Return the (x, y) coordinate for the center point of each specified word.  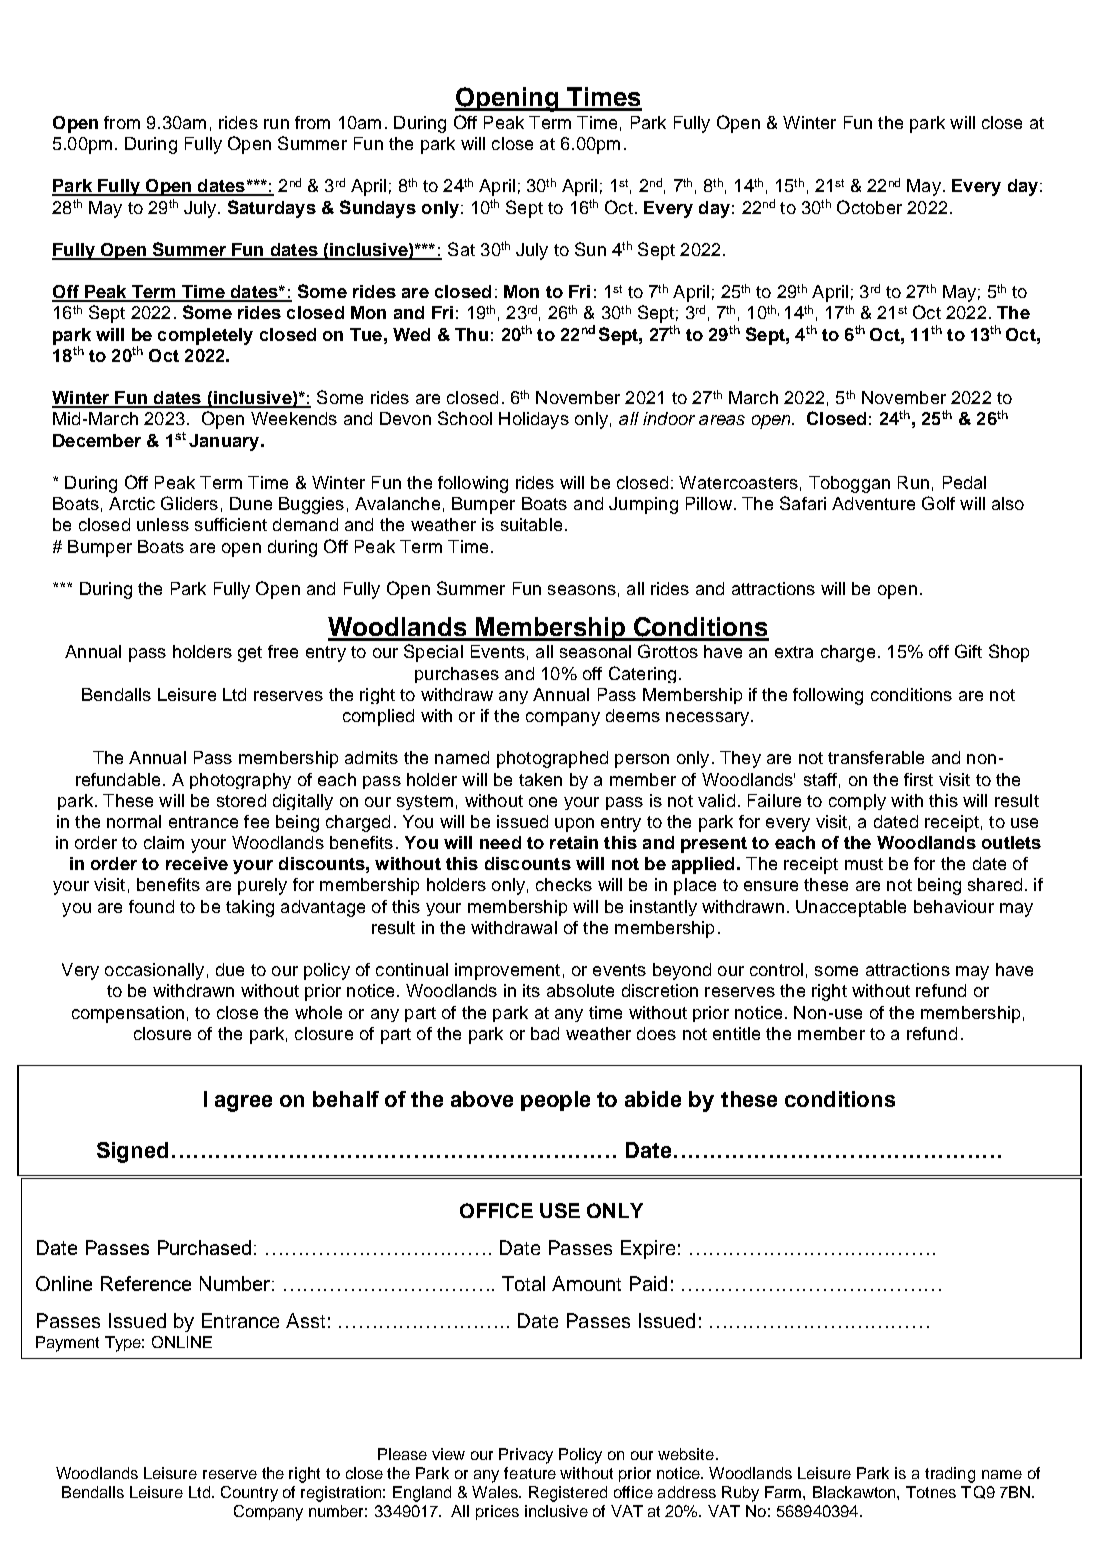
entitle (736, 1033)
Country (249, 1494)
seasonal (595, 651)
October (869, 207)
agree (243, 1103)
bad (545, 1033)
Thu (471, 334)
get (250, 654)
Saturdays (272, 209)
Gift (968, 651)
